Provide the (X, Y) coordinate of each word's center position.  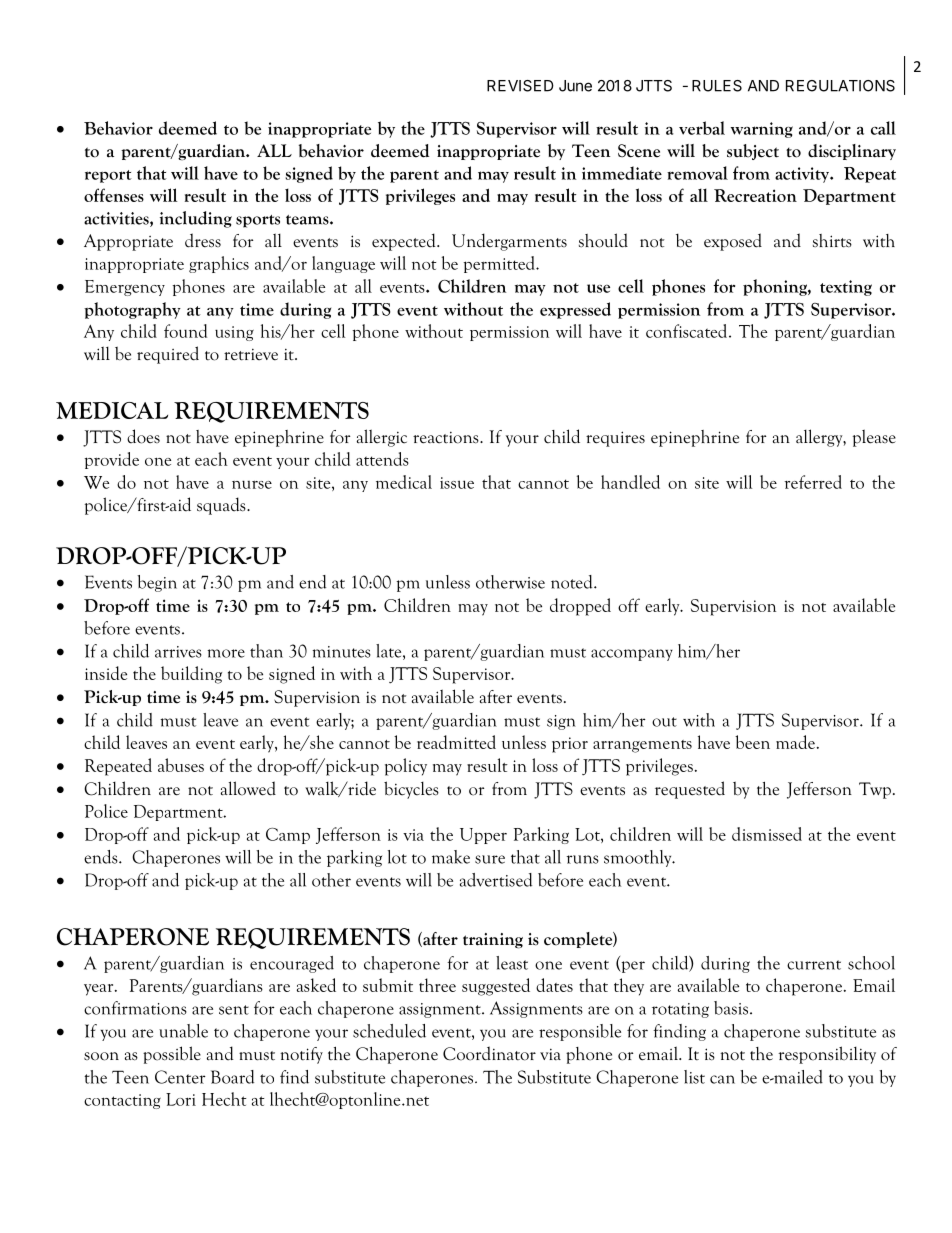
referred (813, 482)
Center (180, 1077)
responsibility (827, 1055)
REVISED (520, 86)
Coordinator (489, 1053)
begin (157, 583)
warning (762, 130)
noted (573, 582)
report (108, 176)
